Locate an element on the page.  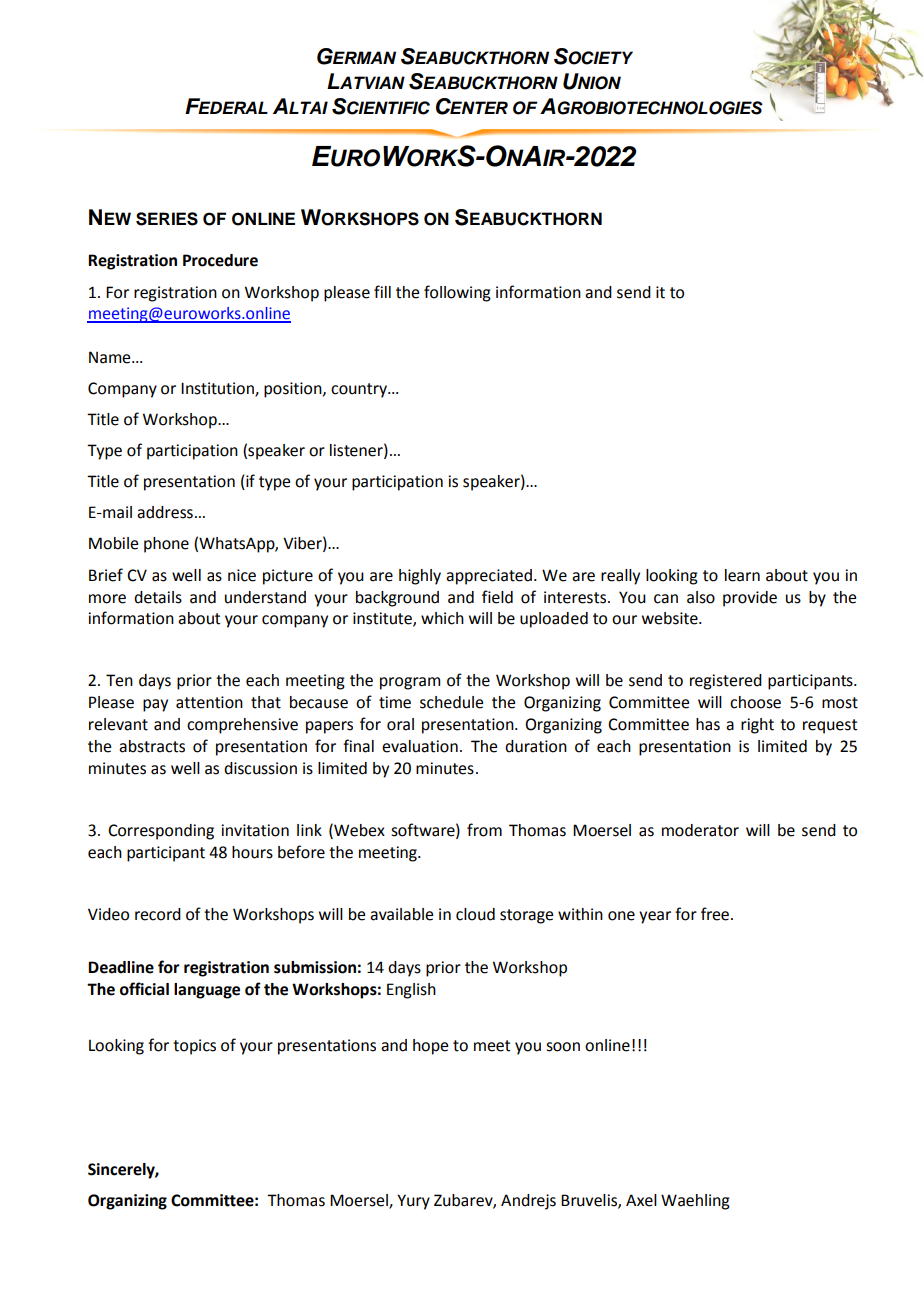
soon is located at coordinates (563, 1047).
